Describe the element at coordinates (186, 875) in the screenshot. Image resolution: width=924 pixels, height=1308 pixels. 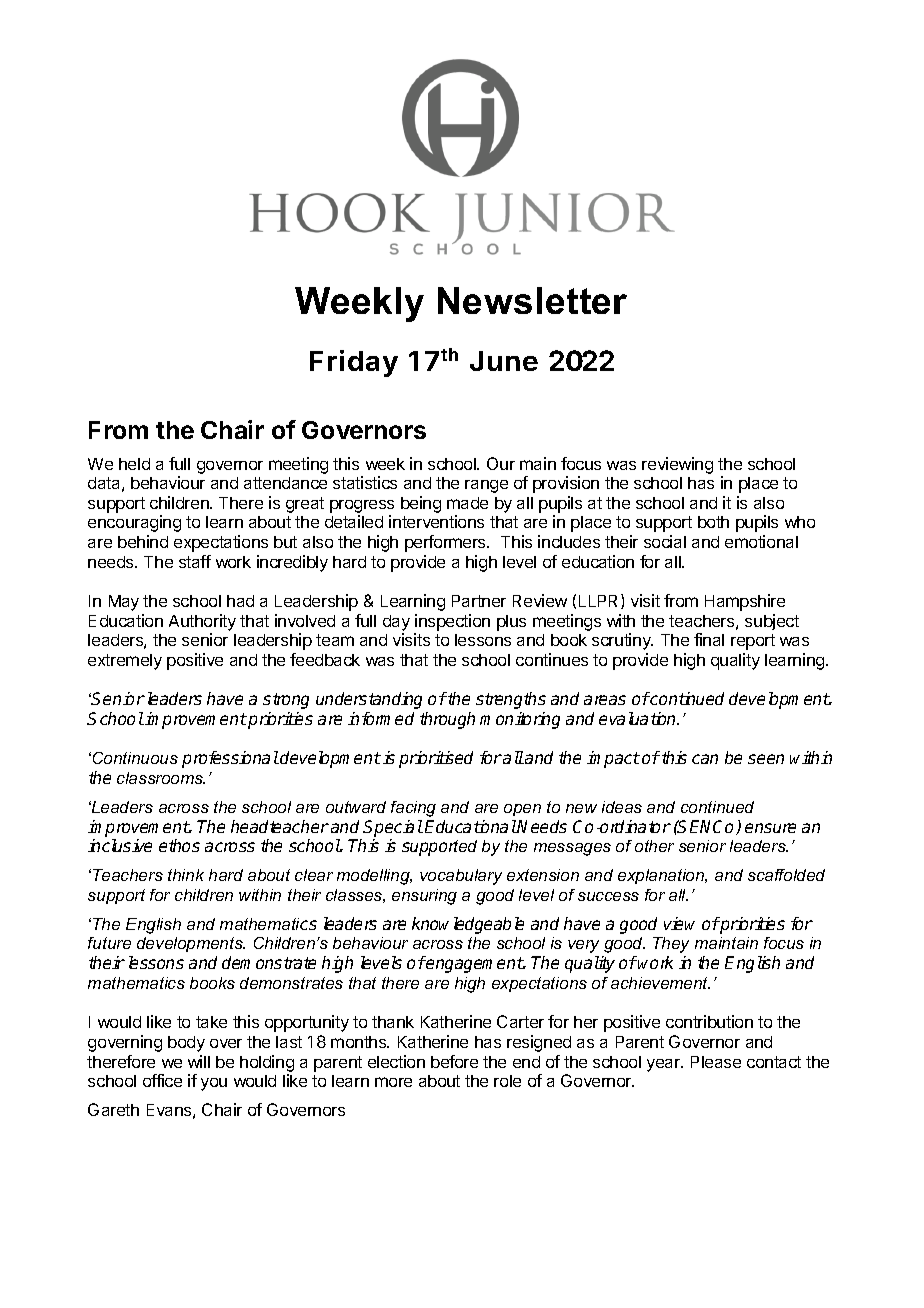
I see `think` at that location.
